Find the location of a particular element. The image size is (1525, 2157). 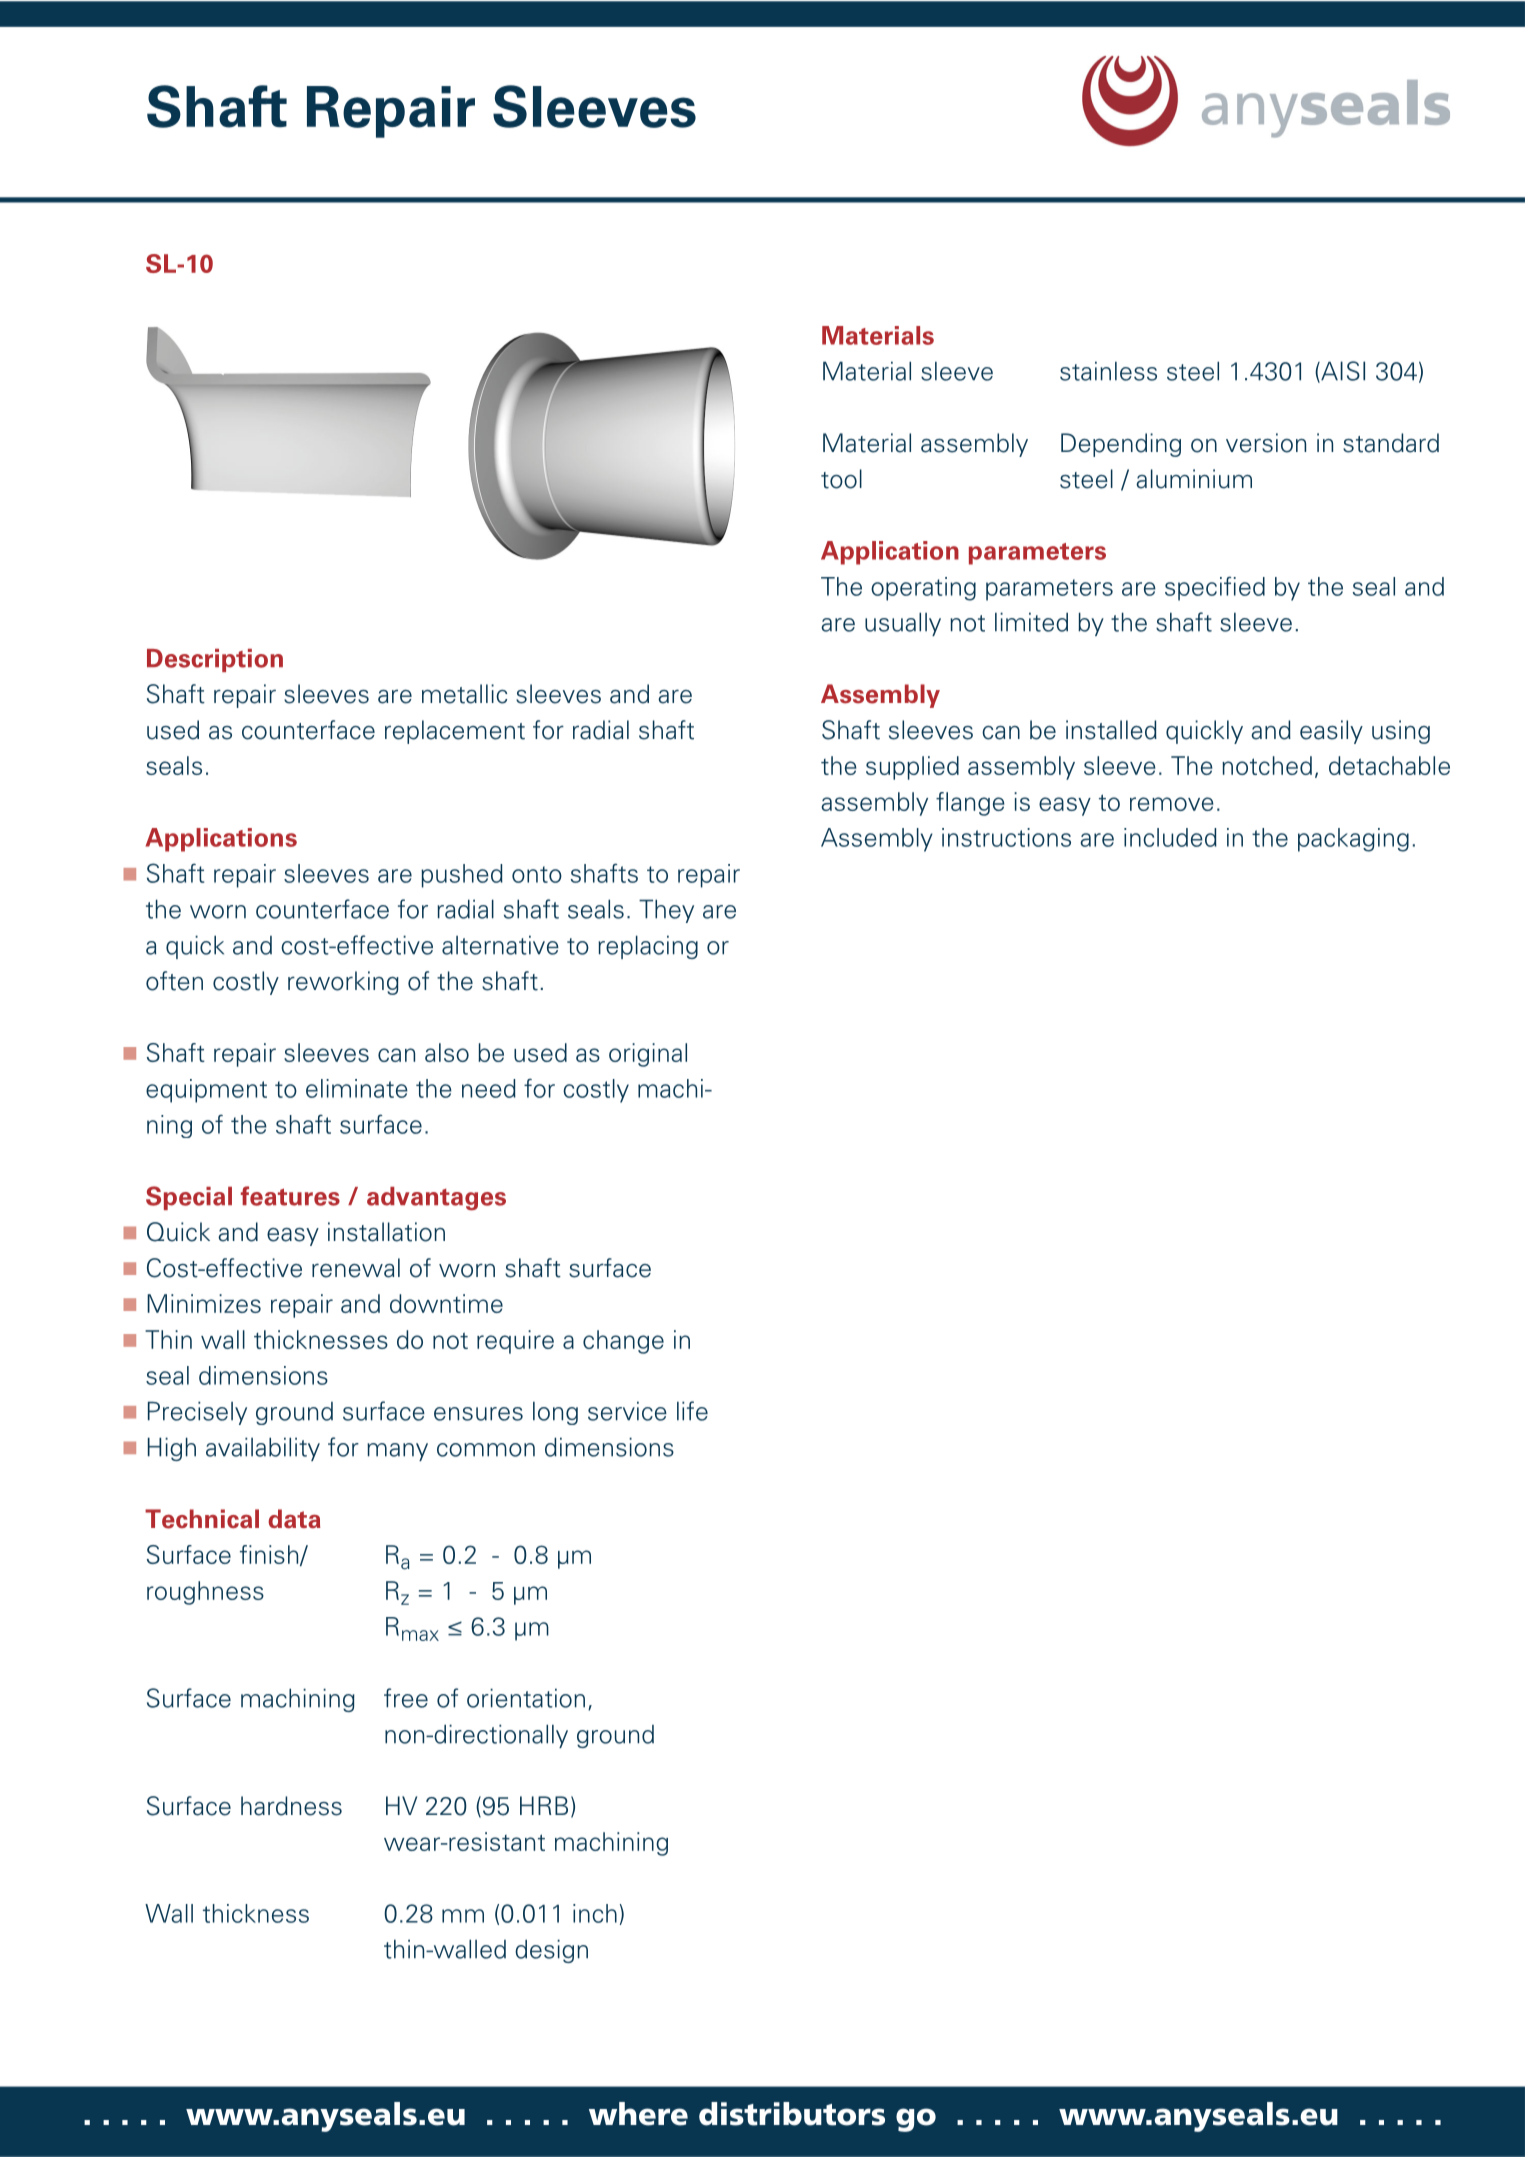

included is located at coordinates (1170, 837).
